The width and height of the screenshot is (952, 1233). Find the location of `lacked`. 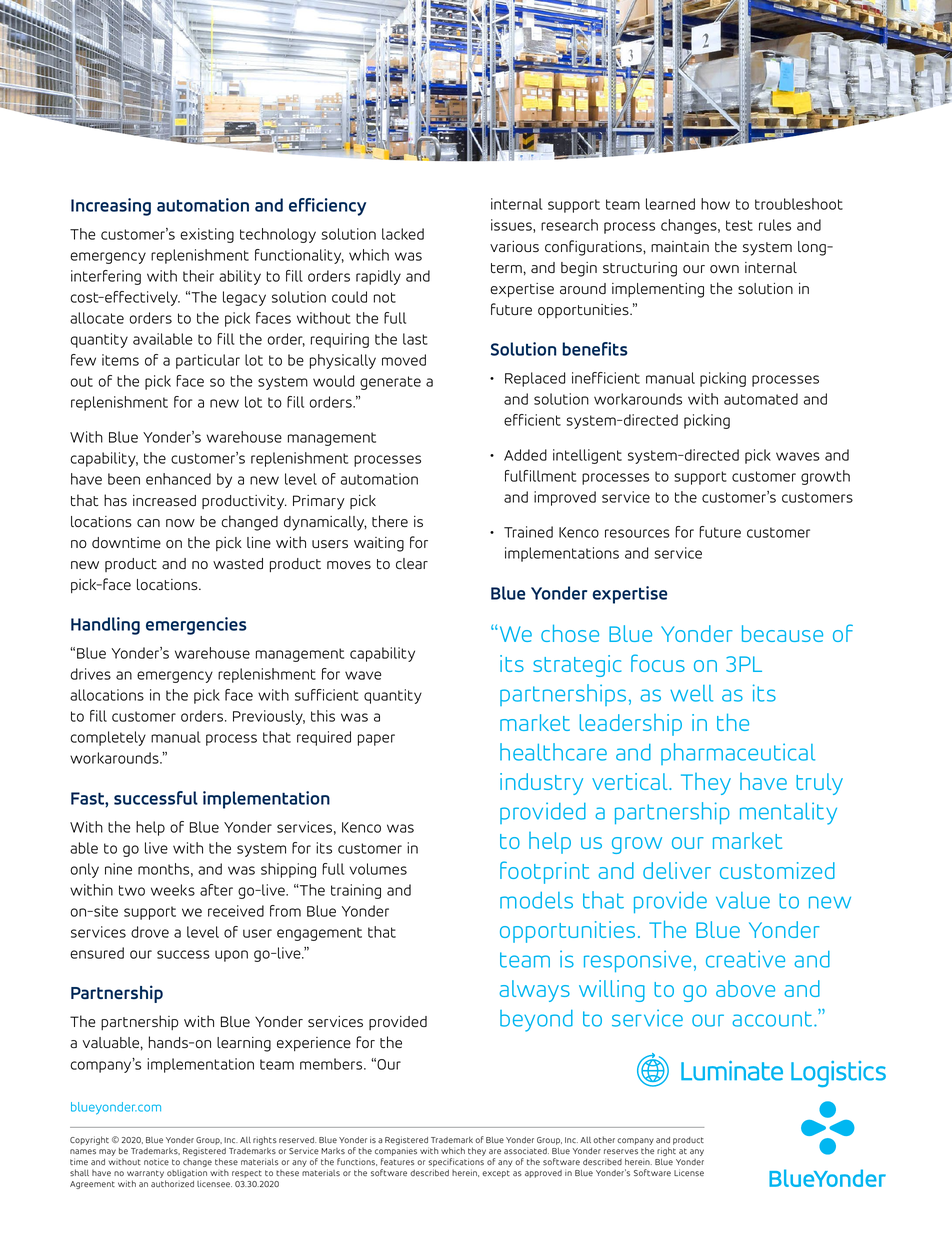

lacked is located at coordinates (403, 234).
